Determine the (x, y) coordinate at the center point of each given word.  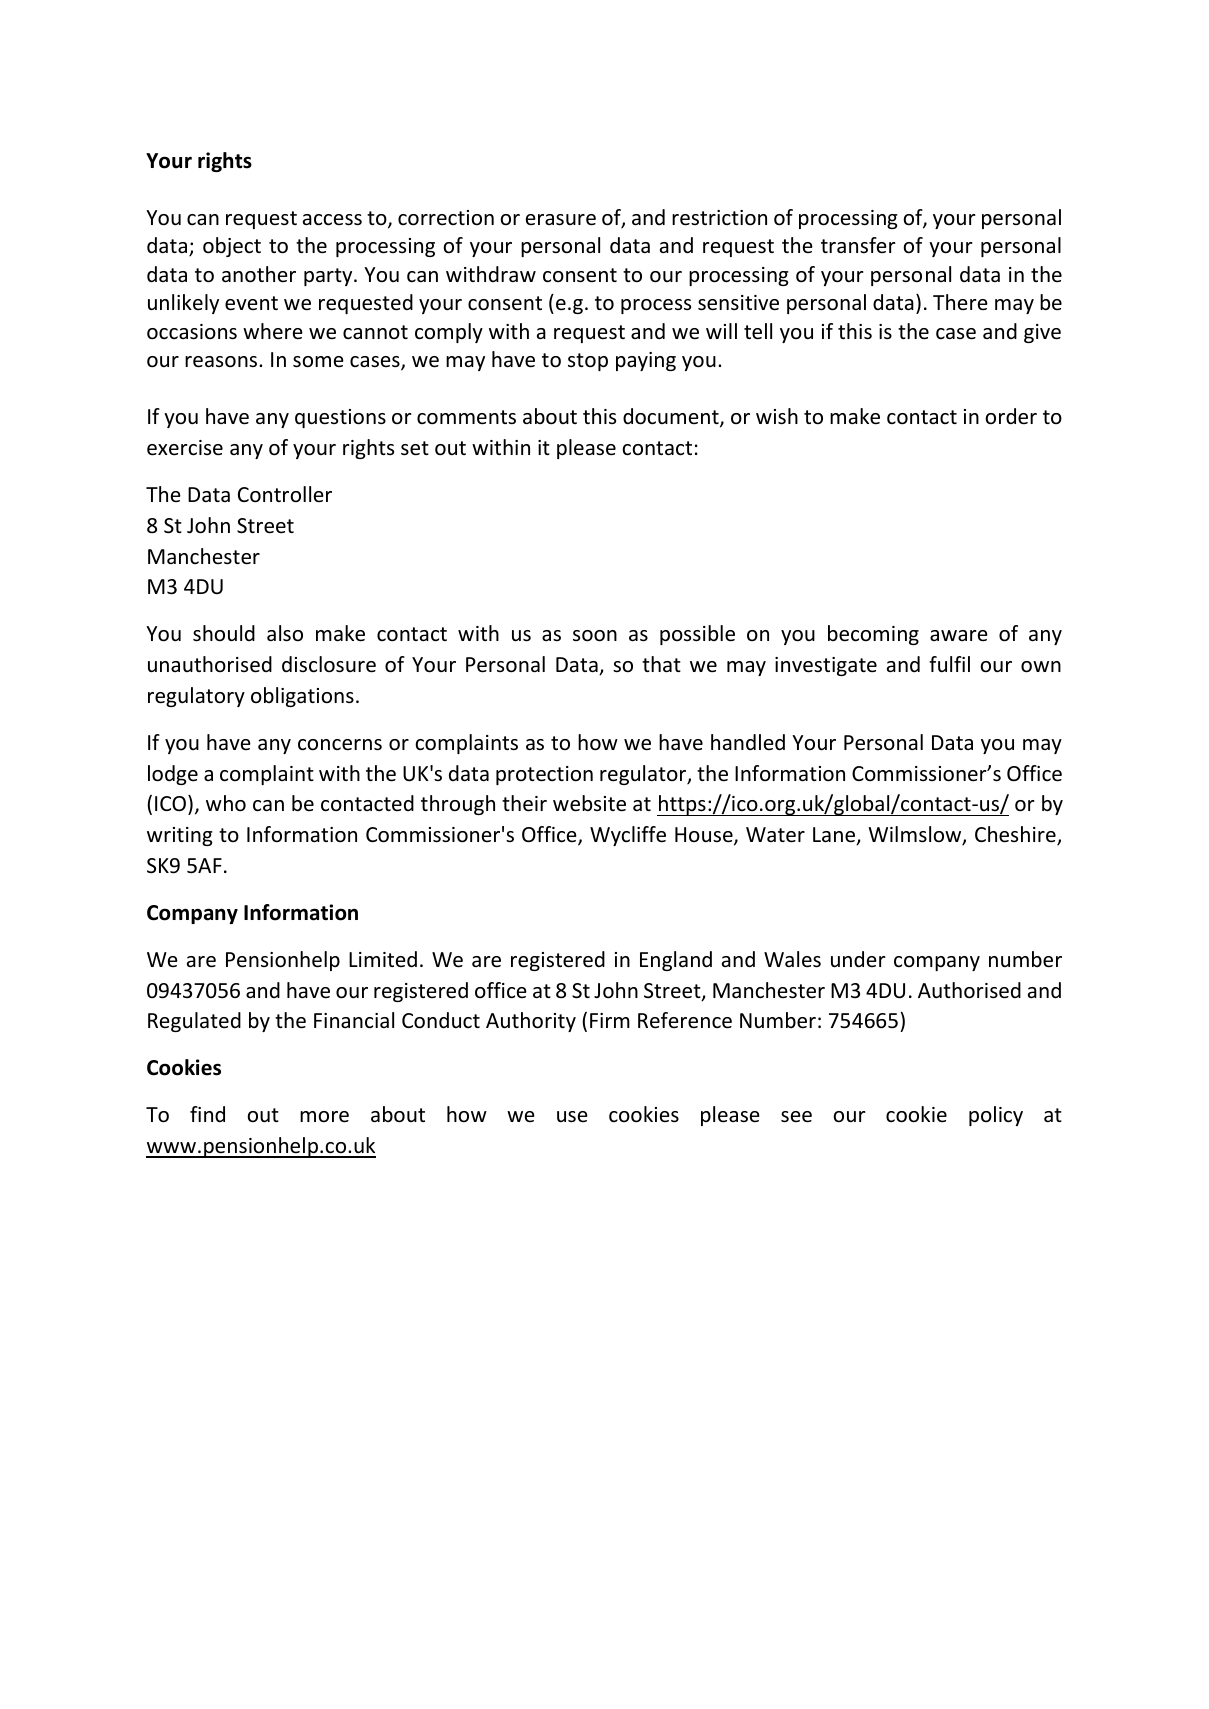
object (232, 247)
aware (959, 635)
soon (595, 636)
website (589, 803)
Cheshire (1016, 835)
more (324, 1117)
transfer (858, 245)
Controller (285, 494)
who (226, 803)
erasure (561, 220)
